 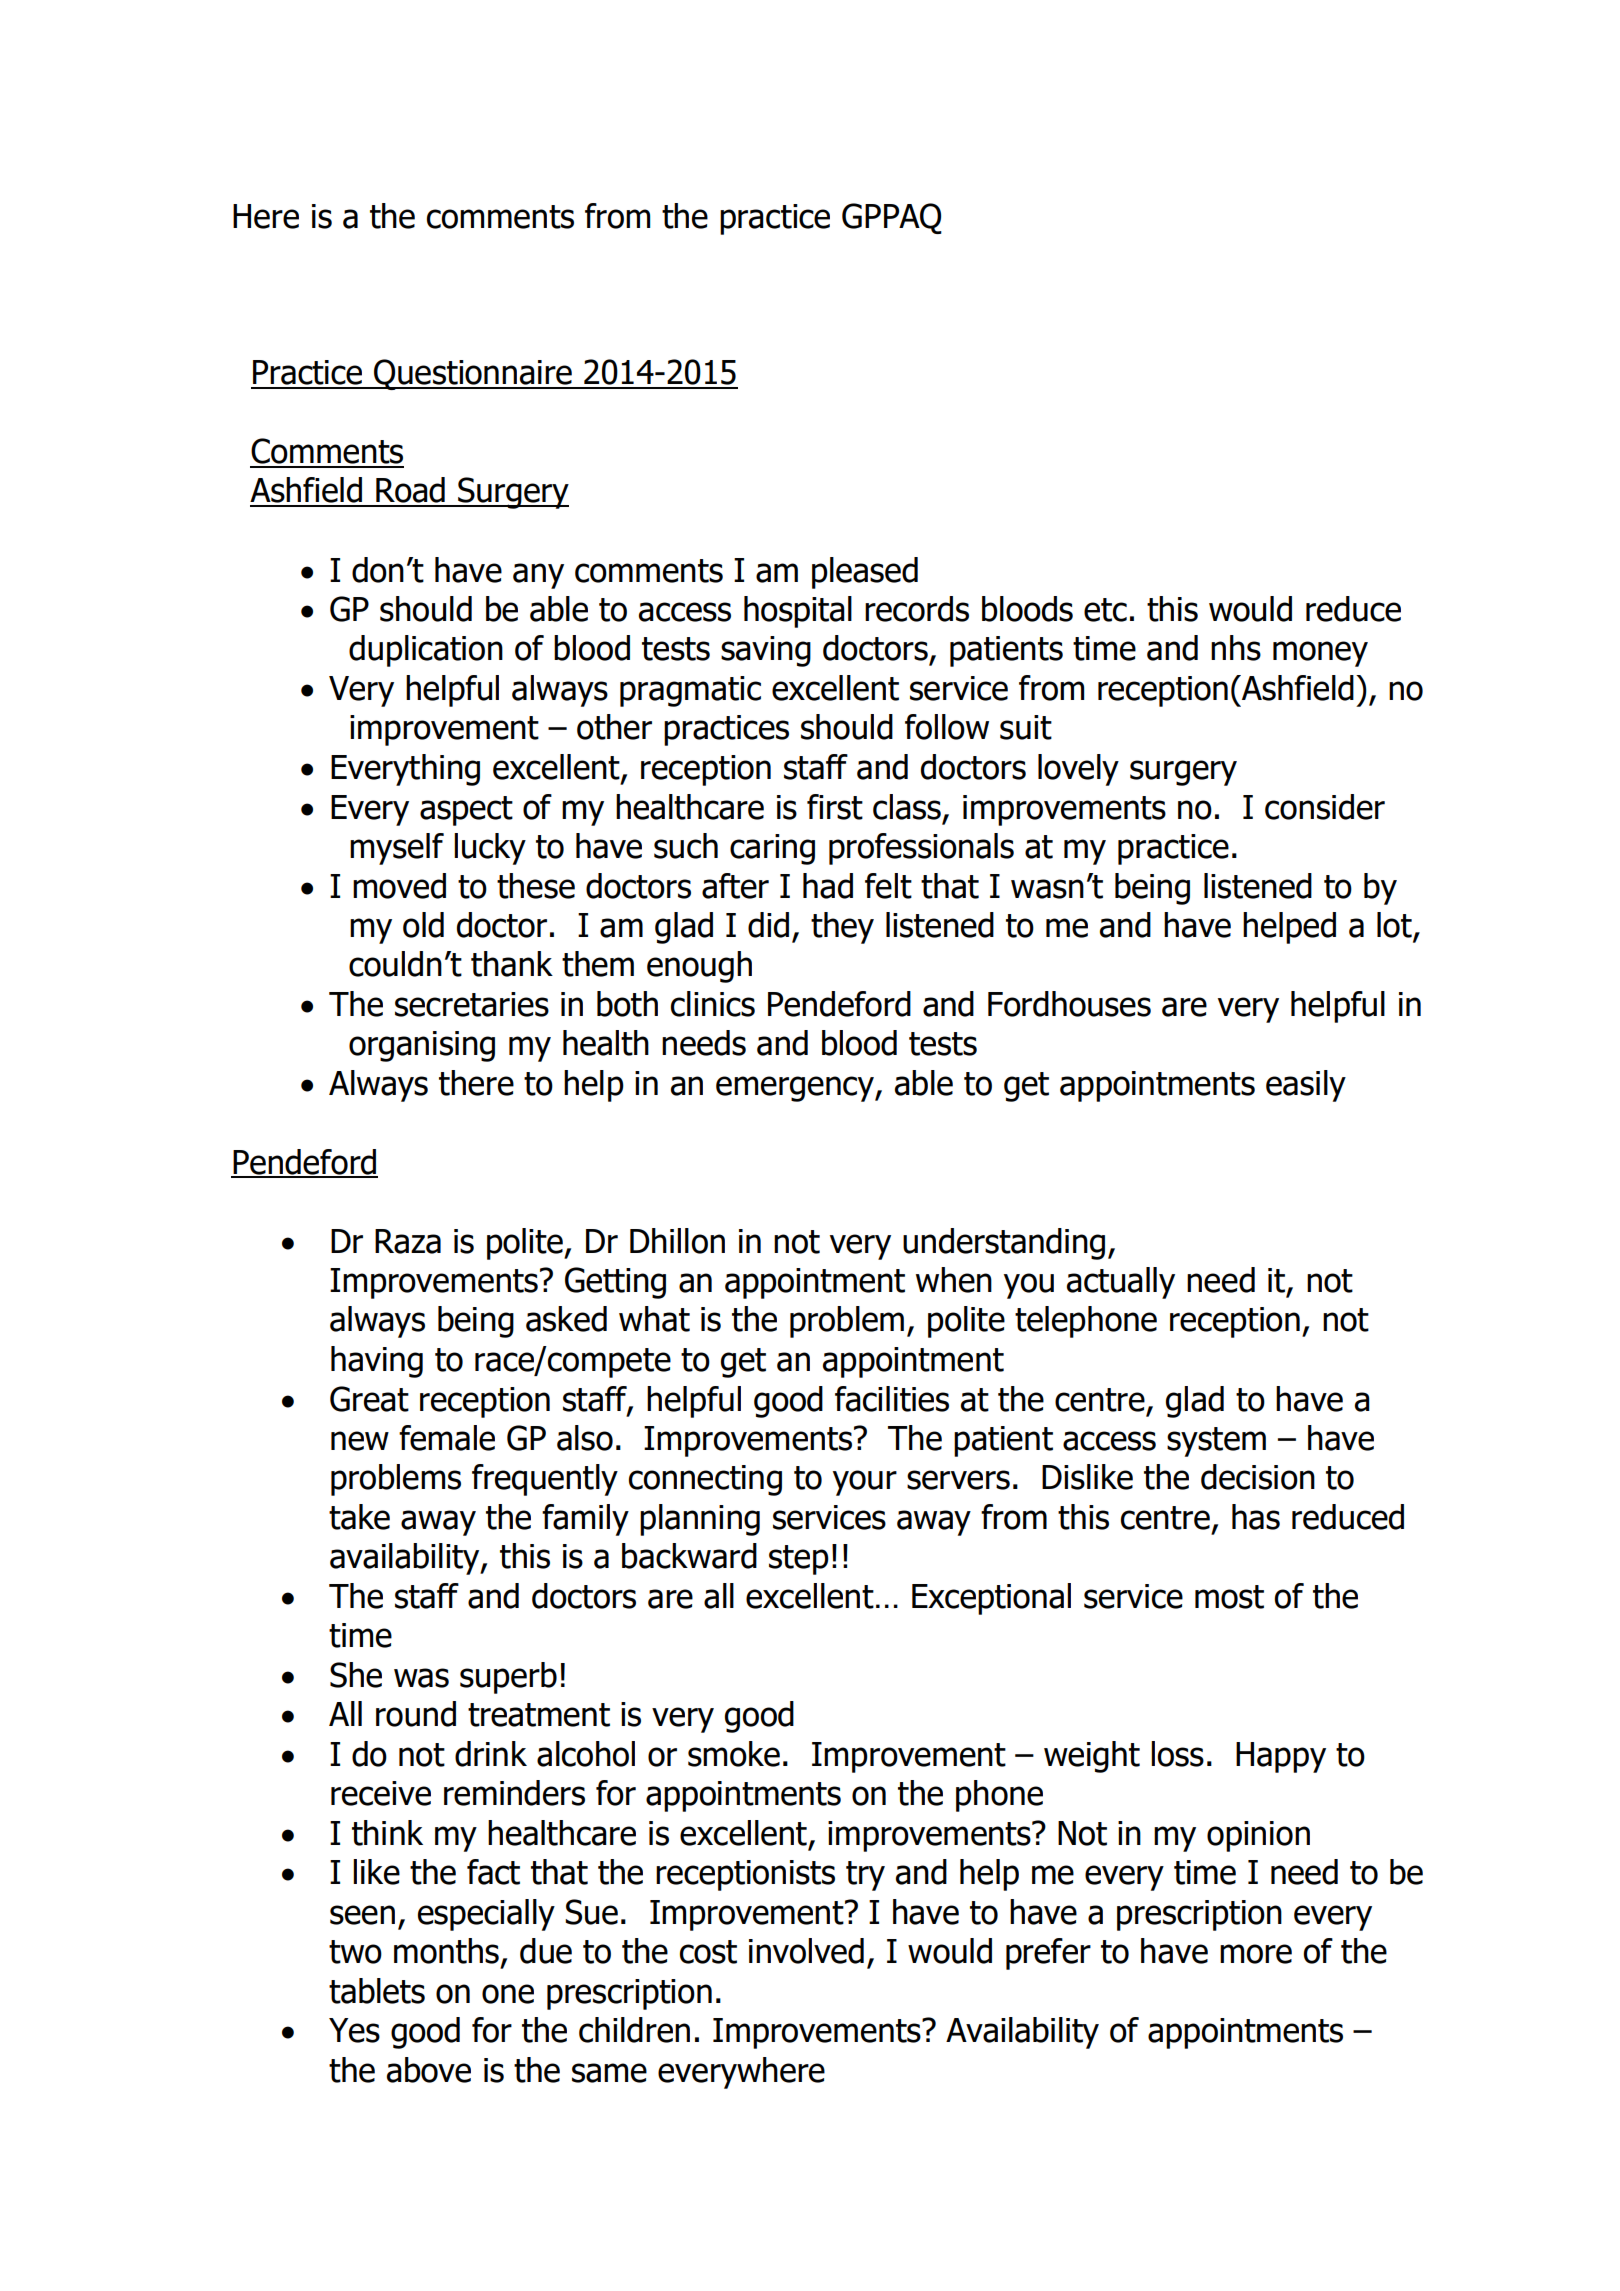 I want to click on when, so click(x=954, y=1280).
